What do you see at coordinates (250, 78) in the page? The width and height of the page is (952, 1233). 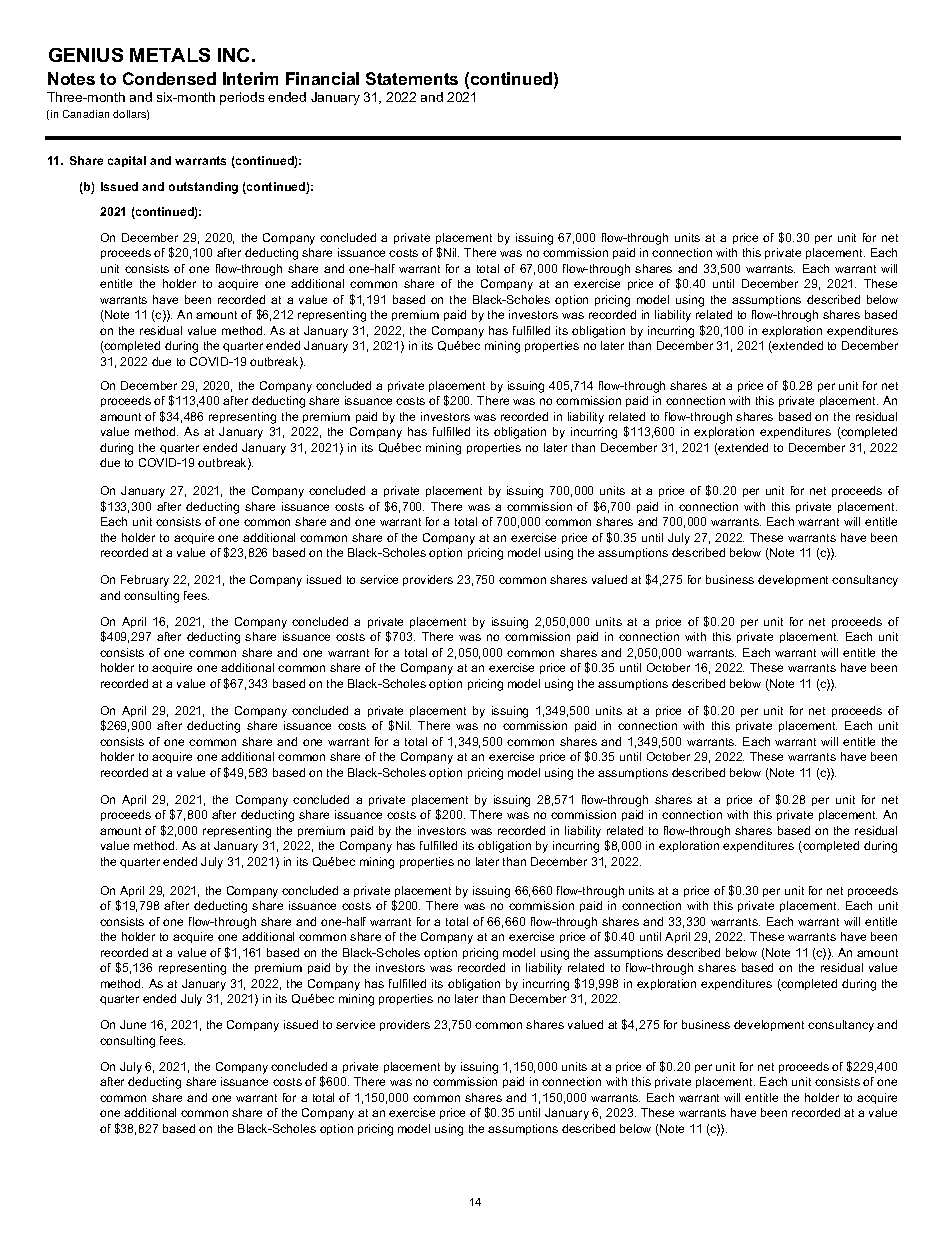 I see `Interim` at bounding box center [250, 78].
